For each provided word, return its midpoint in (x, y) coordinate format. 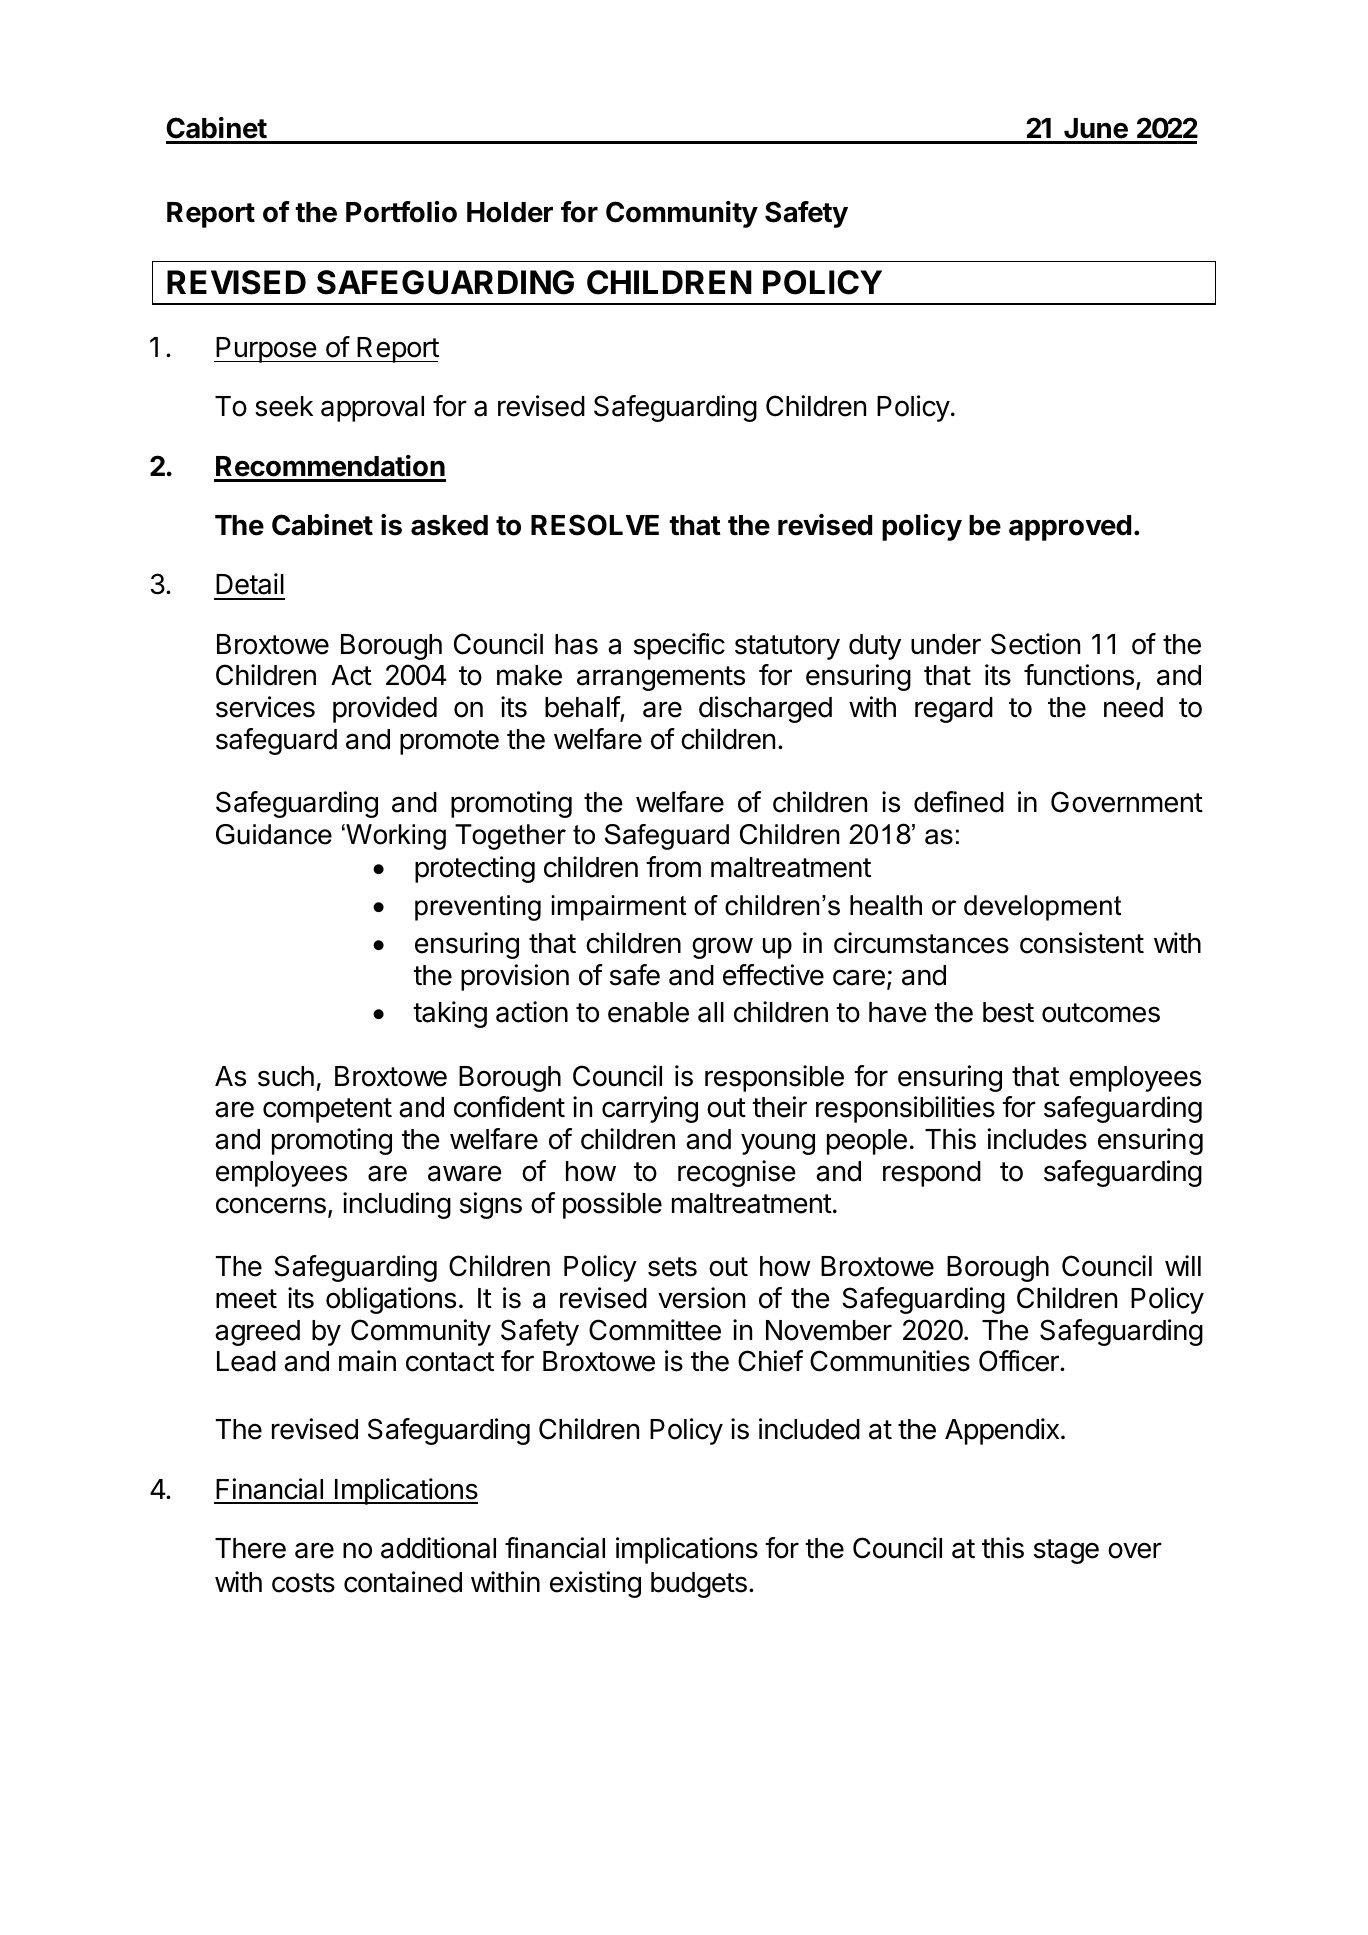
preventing (478, 908)
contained (403, 1582)
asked (449, 525)
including (397, 1205)
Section (1035, 644)
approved (1070, 528)
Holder (510, 212)
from (673, 867)
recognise (737, 1173)
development (1042, 908)
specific (679, 646)
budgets (699, 1585)
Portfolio (401, 212)
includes (1037, 1139)
